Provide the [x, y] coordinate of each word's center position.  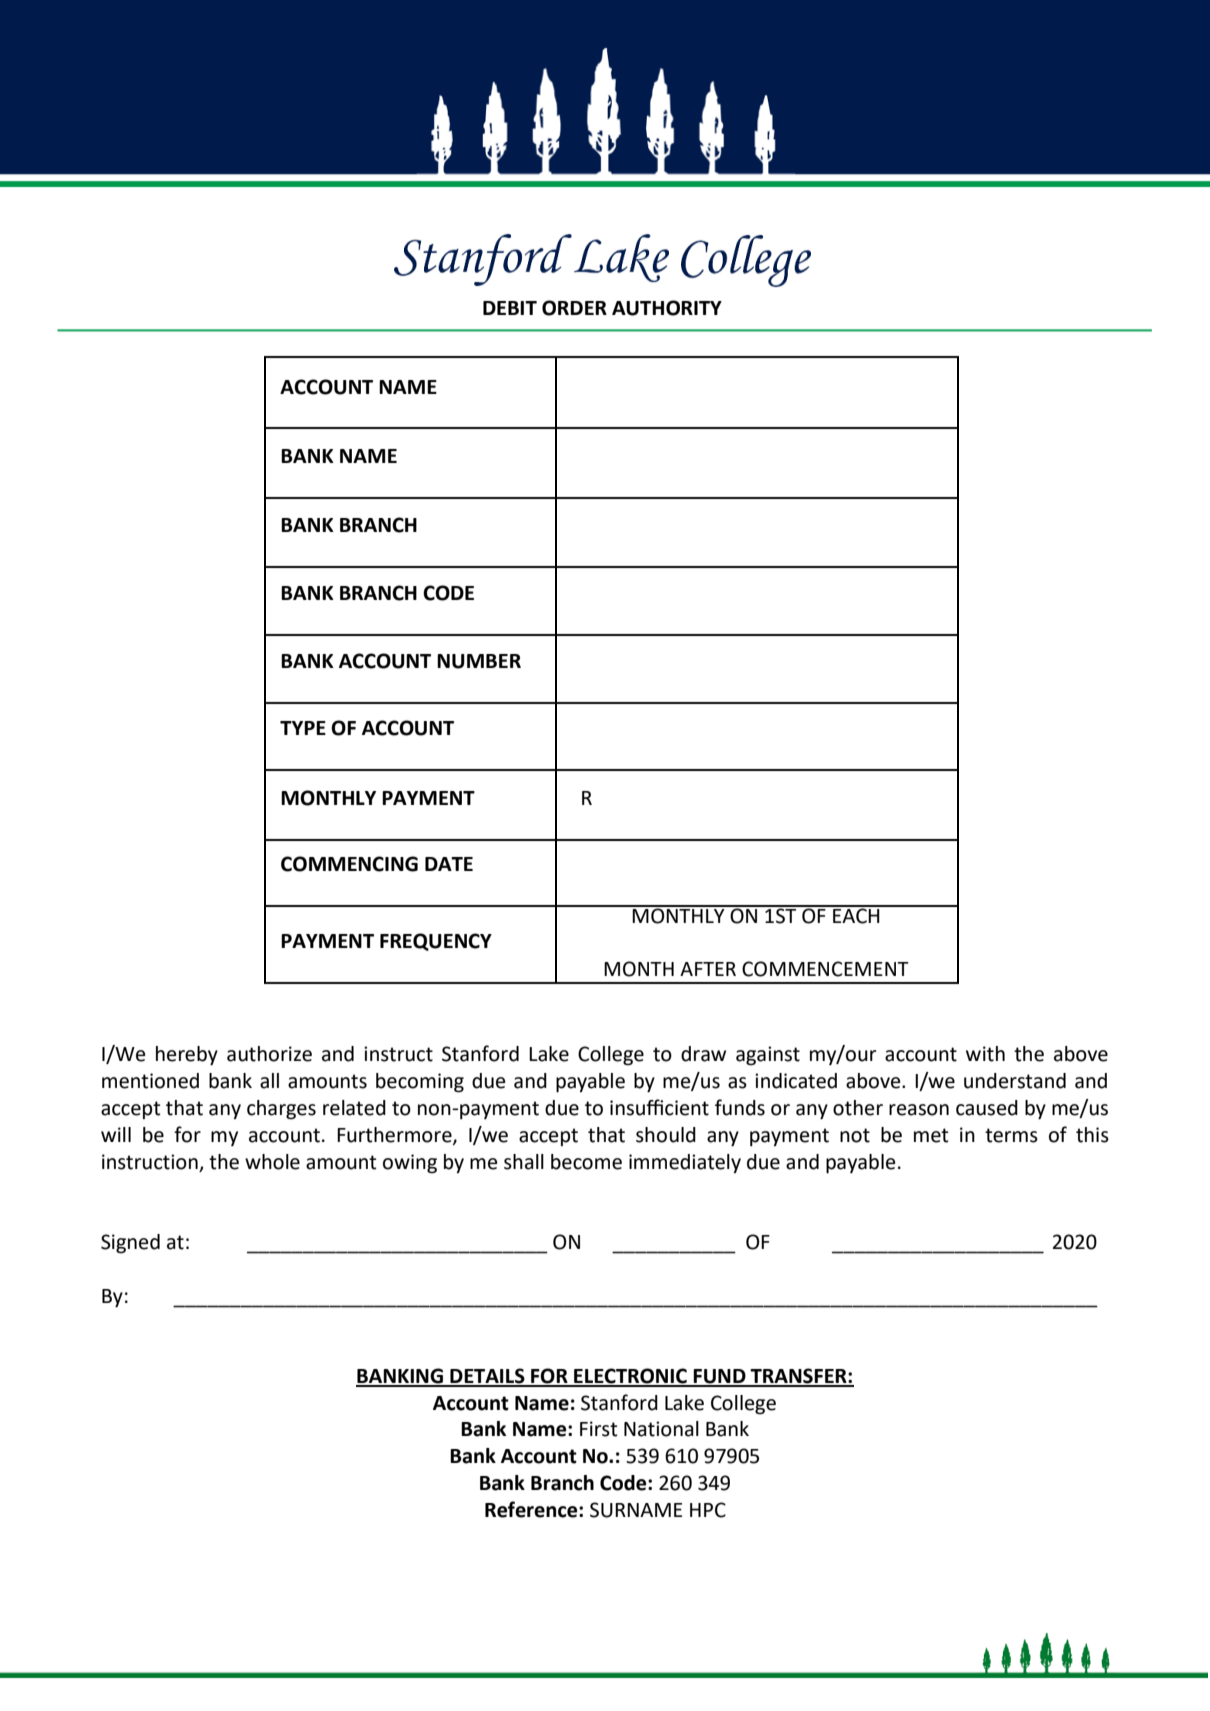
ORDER [574, 308]
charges [281, 1110]
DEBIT [510, 308]
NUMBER [479, 661]
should [666, 1135]
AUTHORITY [667, 308]
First [599, 1429]
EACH [856, 915]
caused [987, 1108]
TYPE [303, 728]
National [661, 1429]
